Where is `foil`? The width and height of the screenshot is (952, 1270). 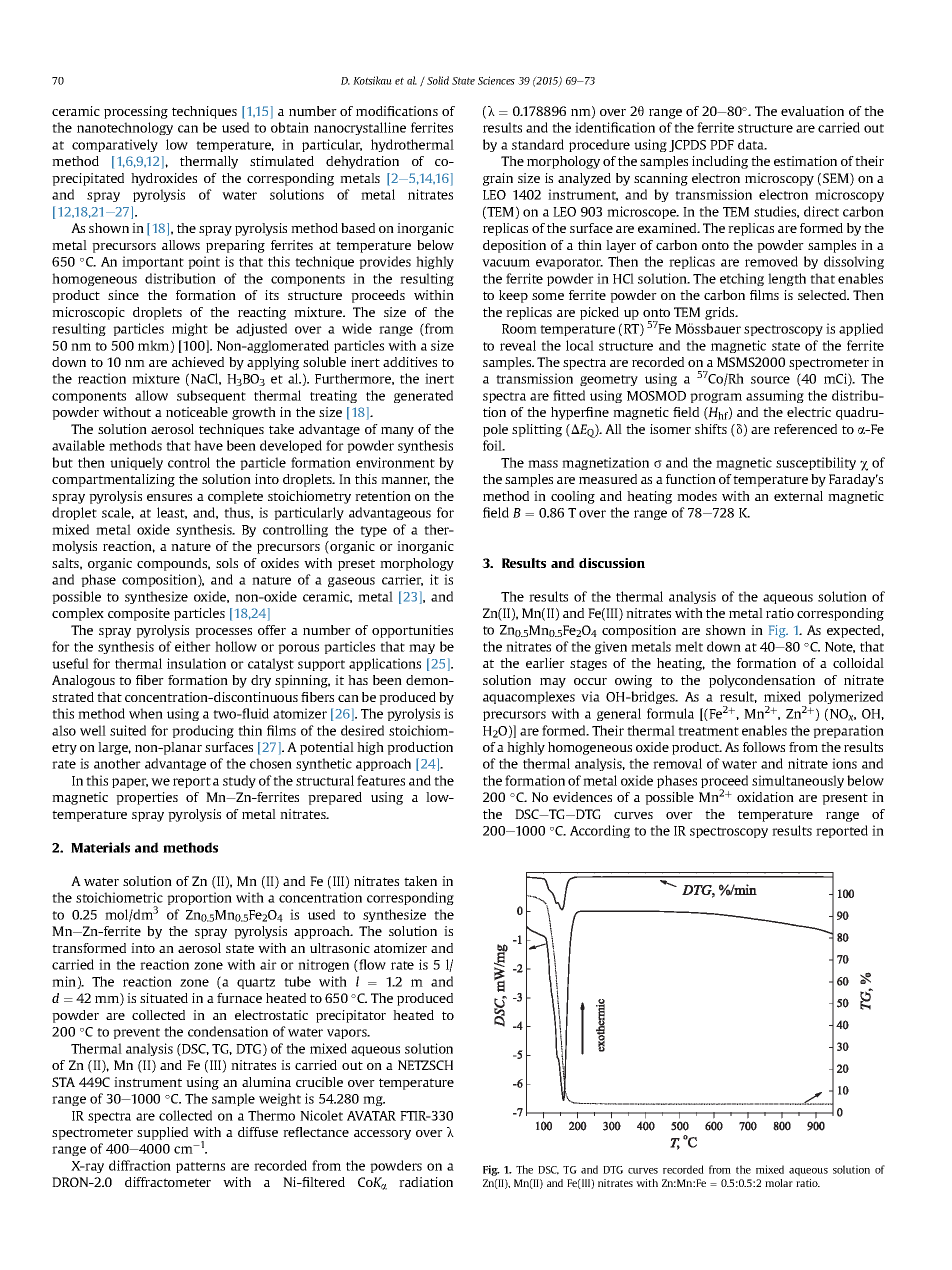 foil is located at coordinates (493, 445).
